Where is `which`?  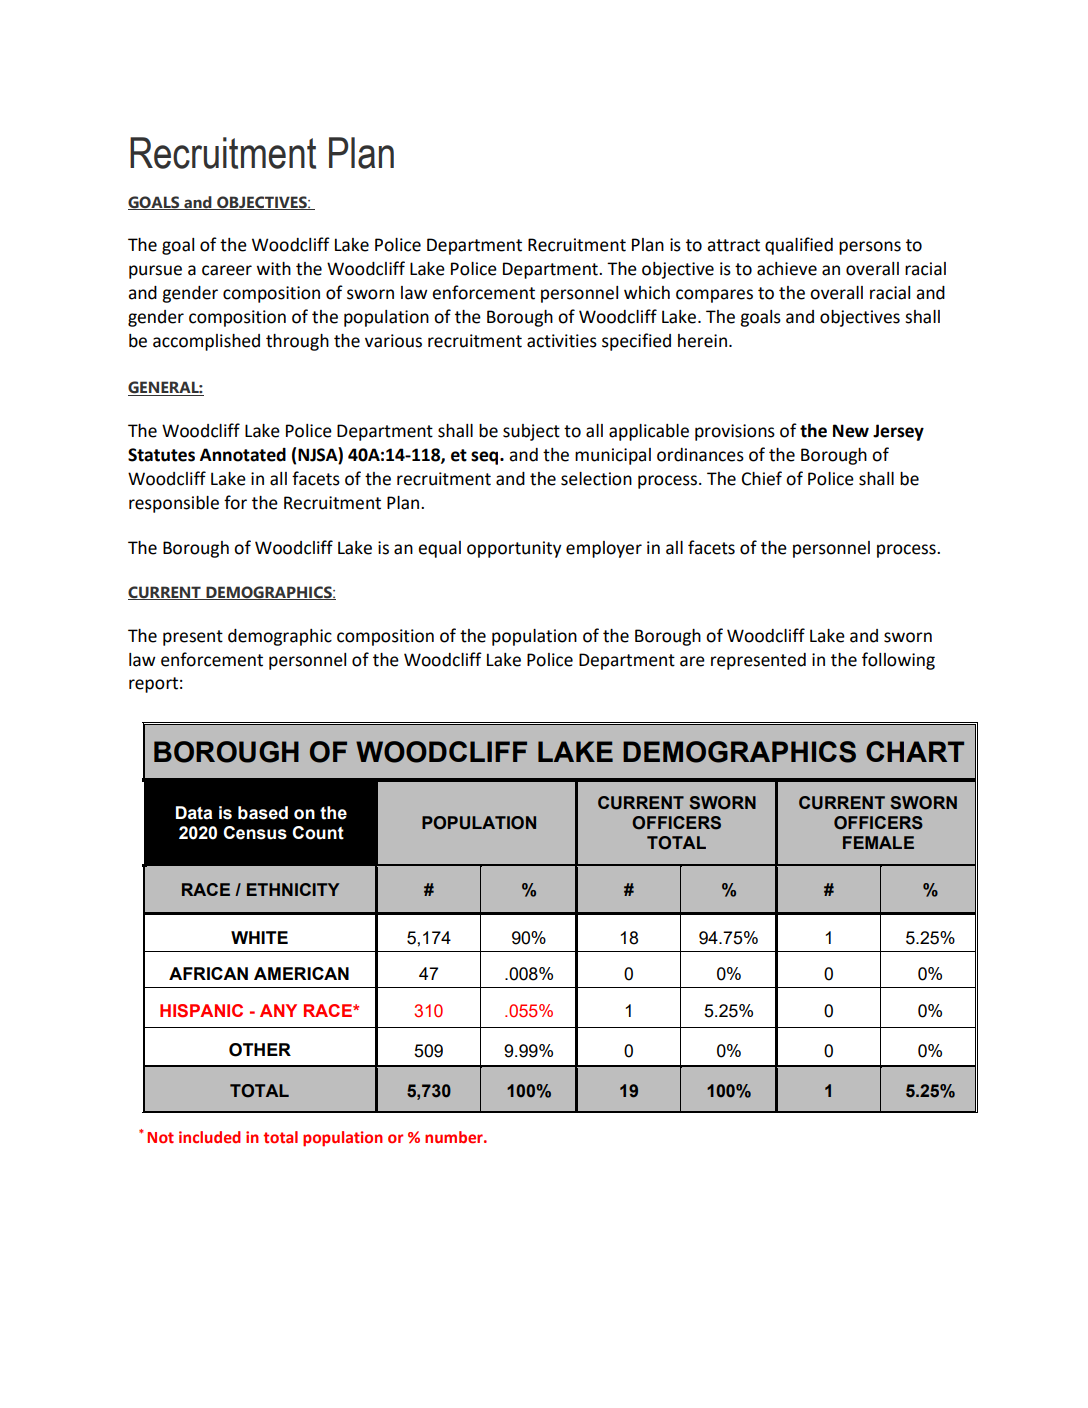
which is located at coordinates (647, 293).
